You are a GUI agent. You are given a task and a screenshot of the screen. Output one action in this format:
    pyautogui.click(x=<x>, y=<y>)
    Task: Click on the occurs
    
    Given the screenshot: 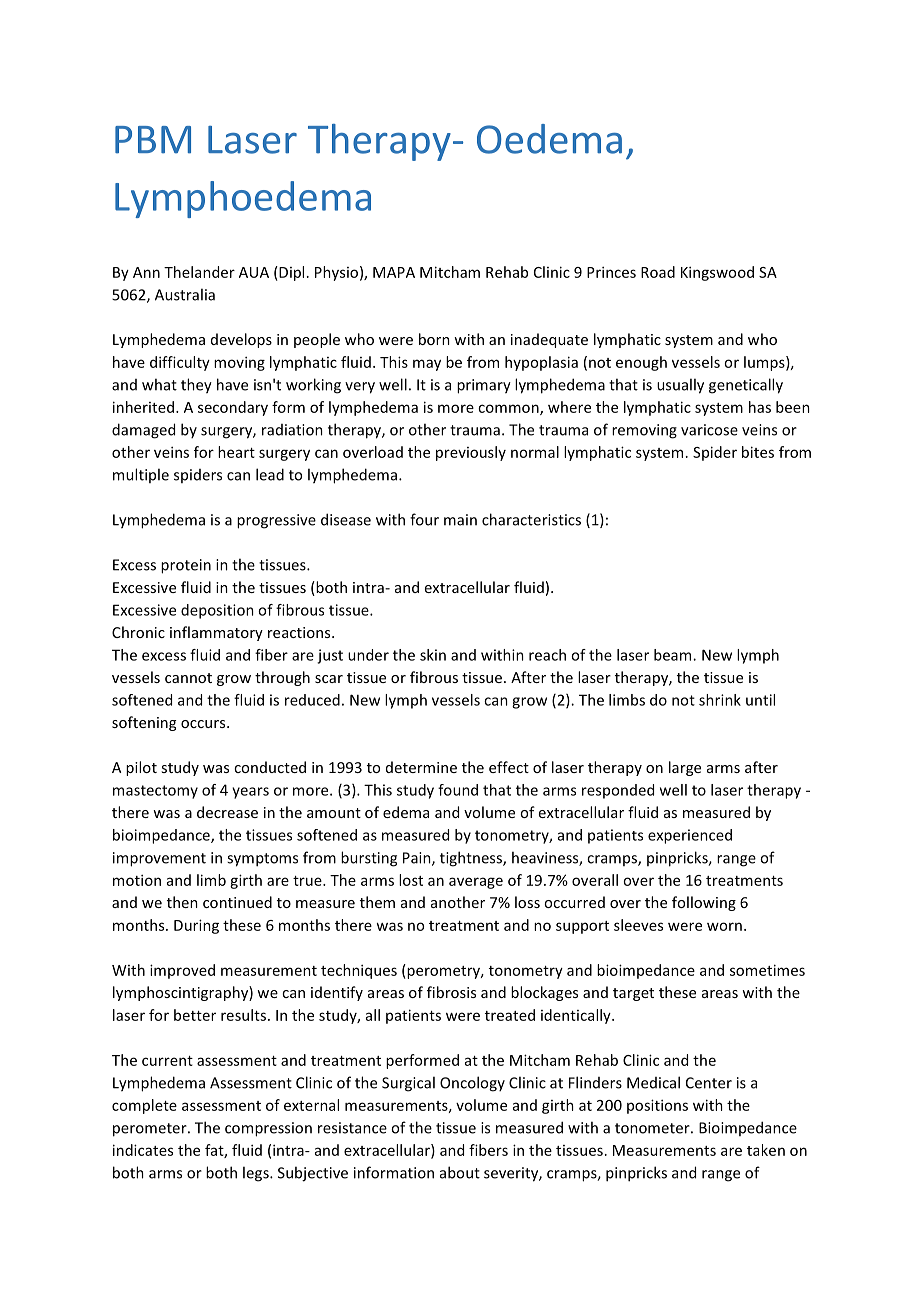 What is the action you would take?
    pyautogui.click(x=204, y=724)
